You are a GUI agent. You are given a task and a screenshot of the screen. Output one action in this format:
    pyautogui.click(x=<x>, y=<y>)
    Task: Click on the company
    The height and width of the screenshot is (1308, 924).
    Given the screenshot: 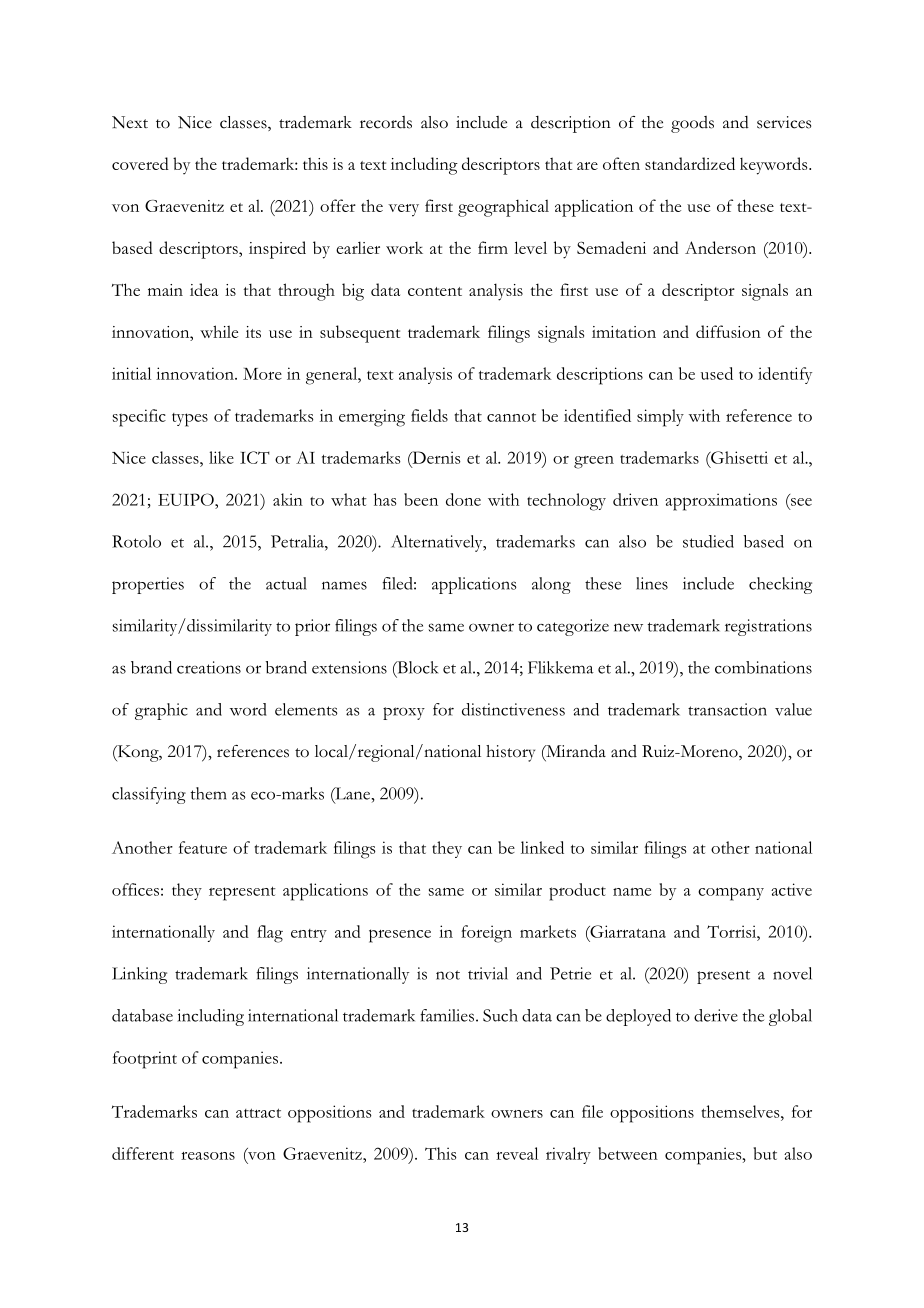 What is the action you would take?
    pyautogui.click(x=731, y=894)
